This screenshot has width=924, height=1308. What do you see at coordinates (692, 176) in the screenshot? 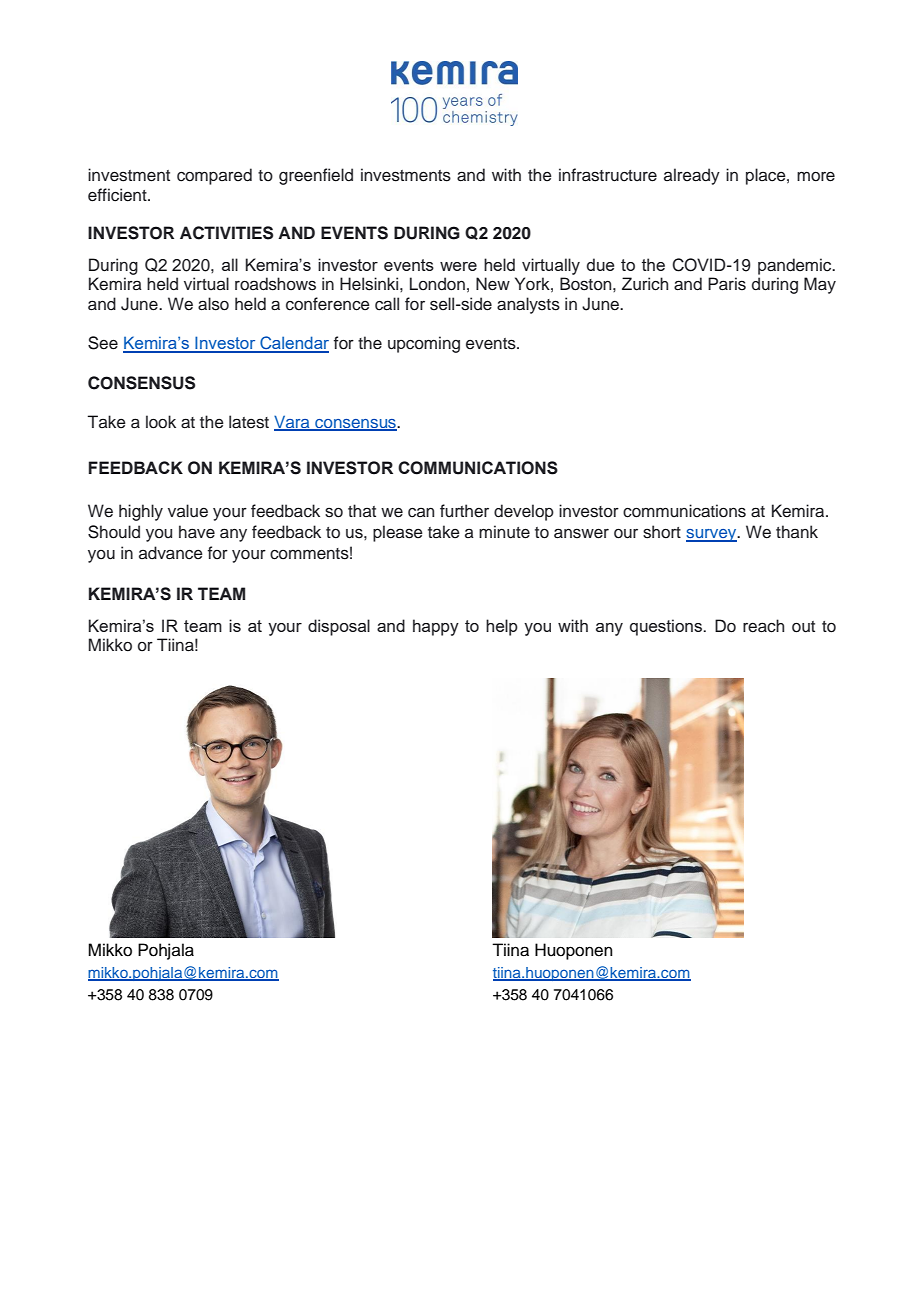
I see `already` at bounding box center [692, 176].
